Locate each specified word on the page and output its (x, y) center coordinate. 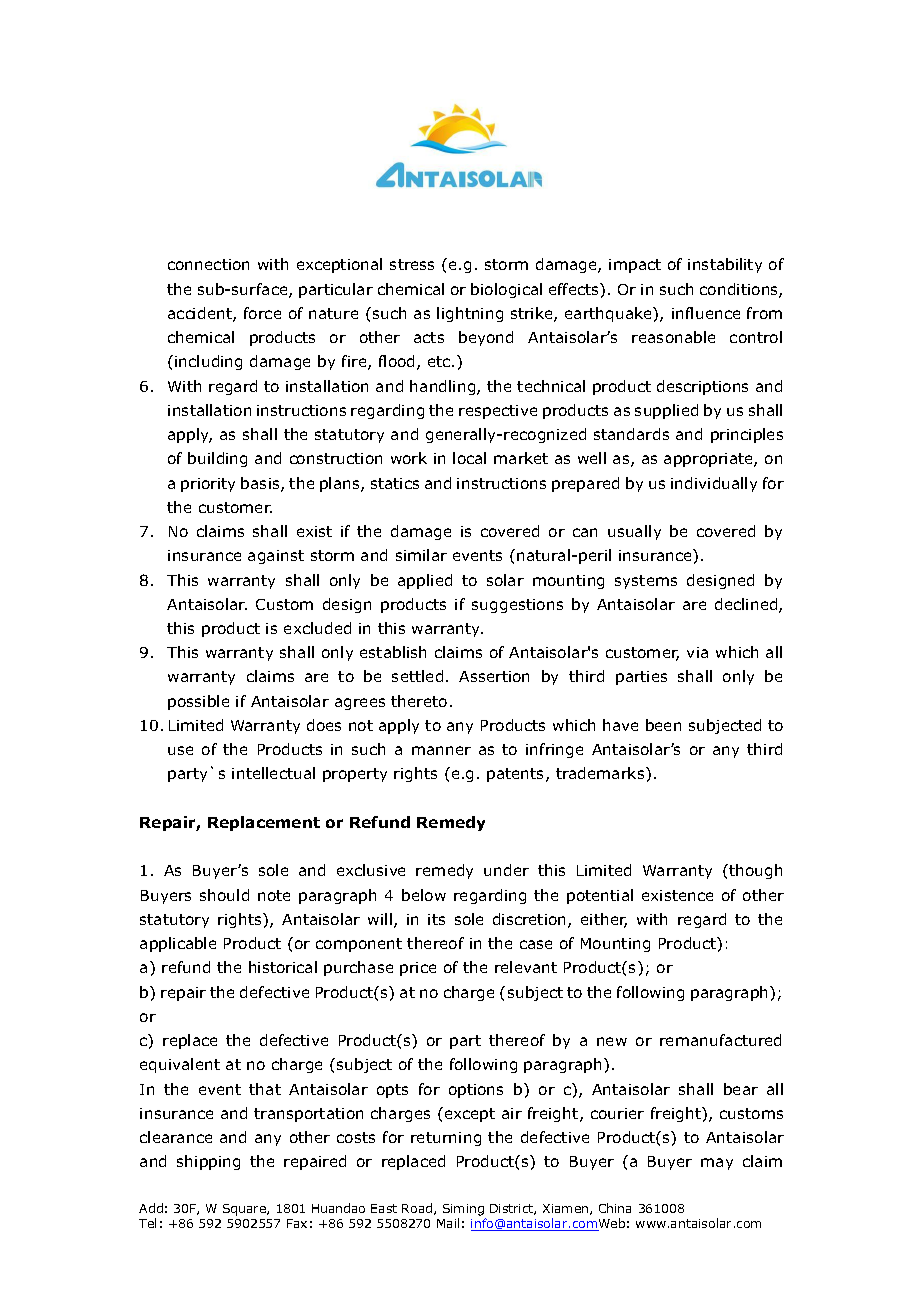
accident (201, 314)
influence (706, 313)
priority (208, 485)
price (418, 969)
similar (421, 555)
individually (714, 484)
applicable (178, 944)
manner (441, 750)
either (604, 920)
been (663, 725)
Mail (448, 1223)
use (180, 750)
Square (245, 1210)
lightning (470, 314)
